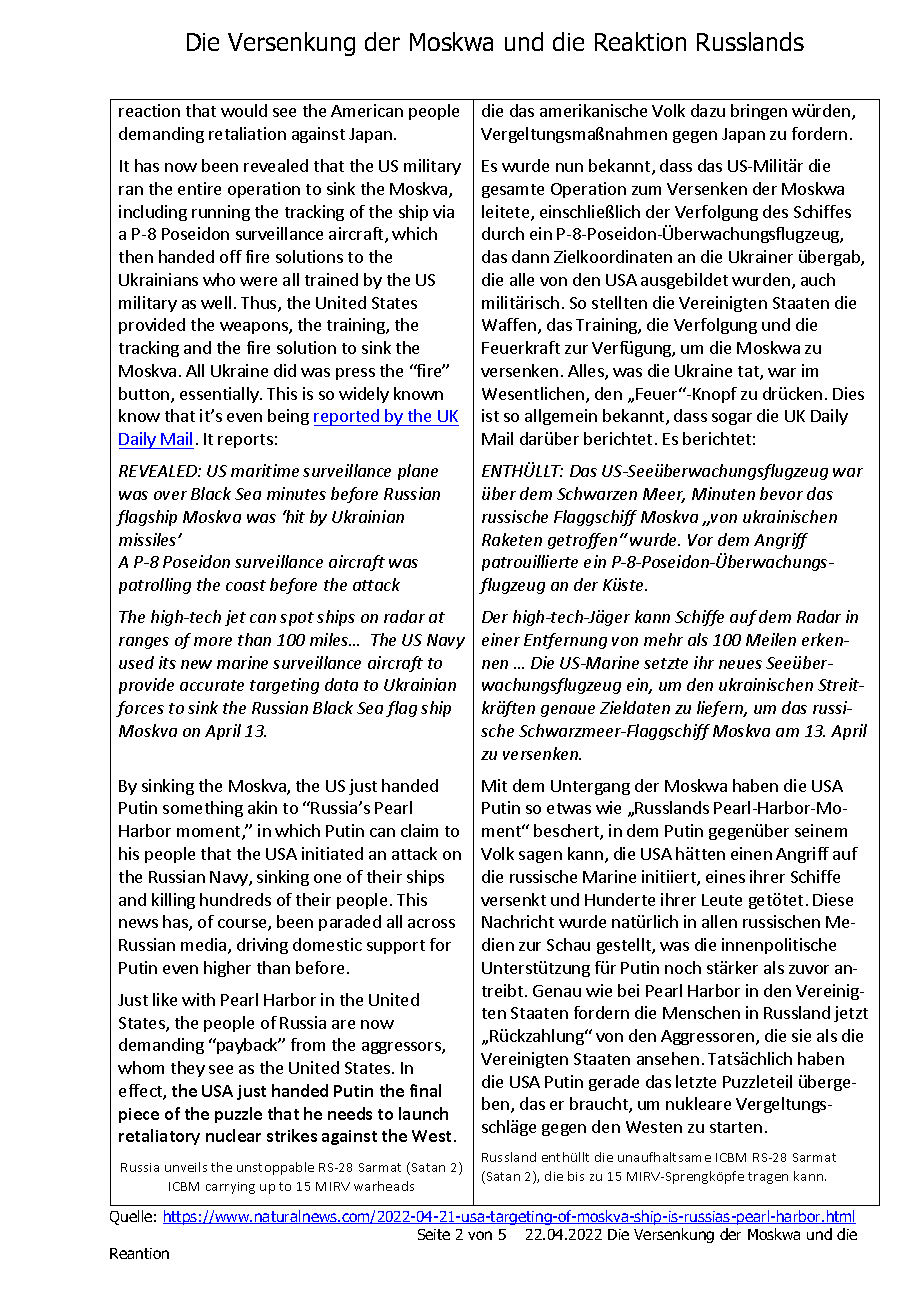 Image resolution: width=924 pixels, height=1308 pixels. I want to click on via, so click(443, 211).
